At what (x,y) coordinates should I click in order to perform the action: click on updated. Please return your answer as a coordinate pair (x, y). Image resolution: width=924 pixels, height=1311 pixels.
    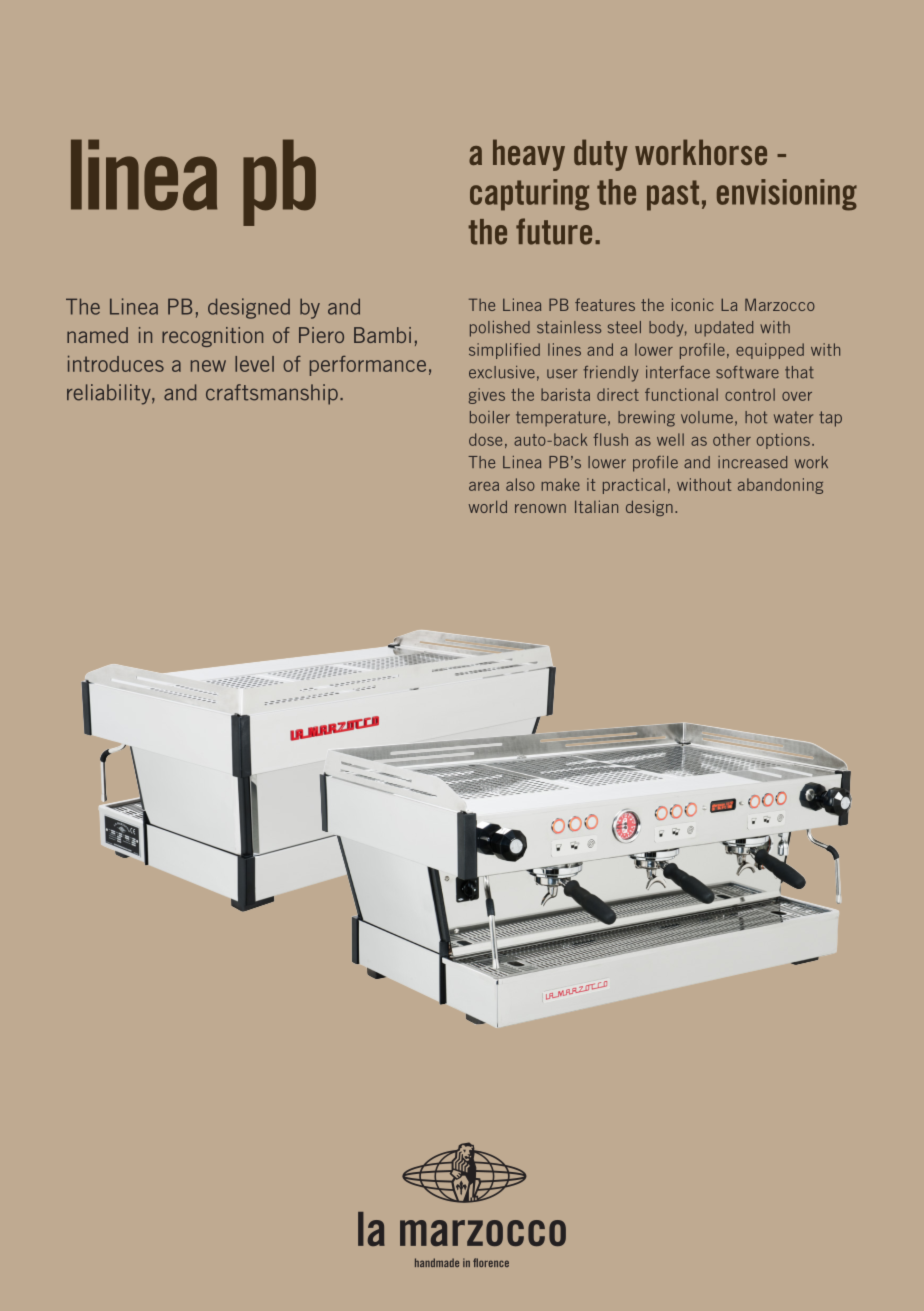
    Looking at the image, I should click on (724, 329).
